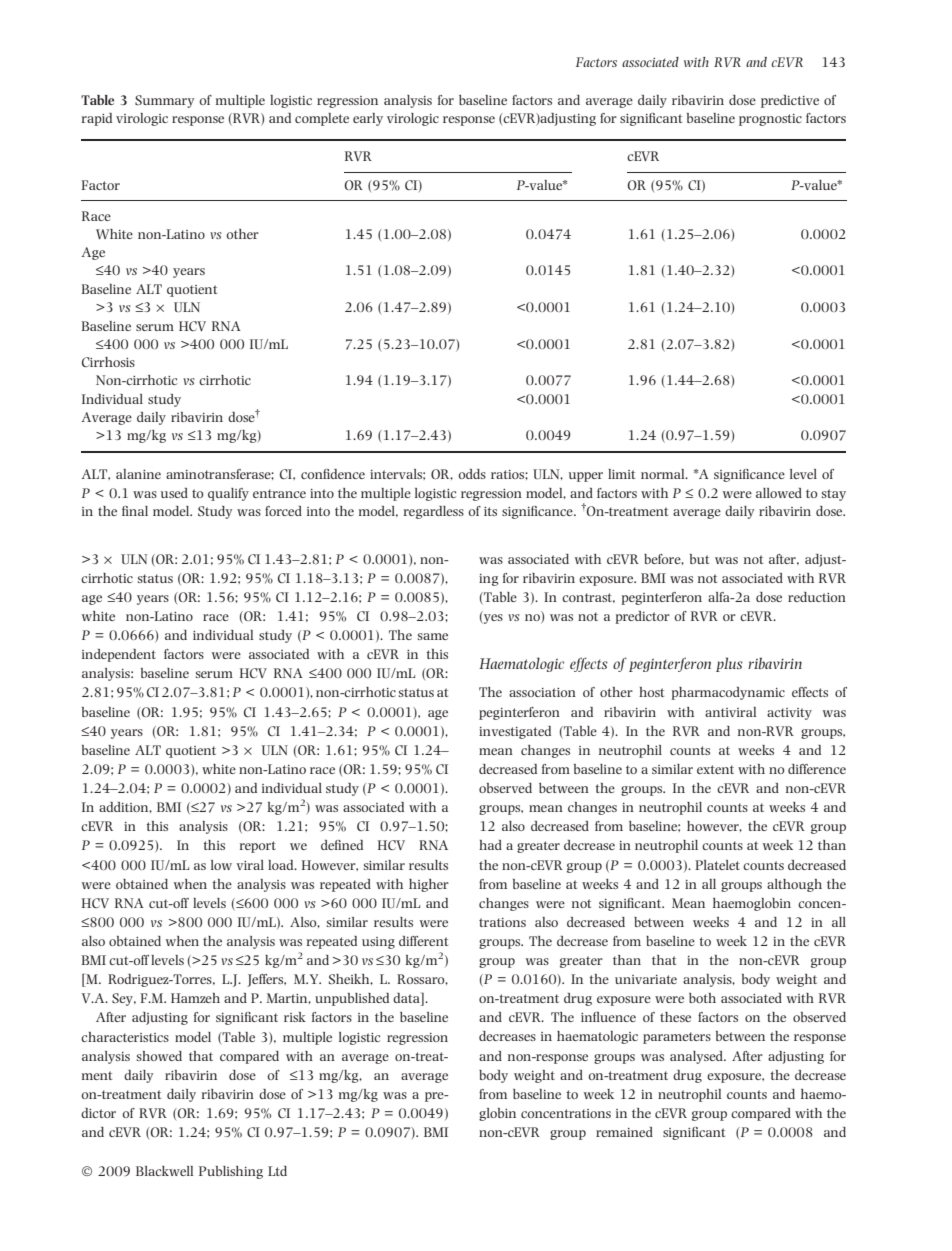 Image resolution: width=952 pixels, height=1251 pixels. I want to click on report, so click(258, 847).
